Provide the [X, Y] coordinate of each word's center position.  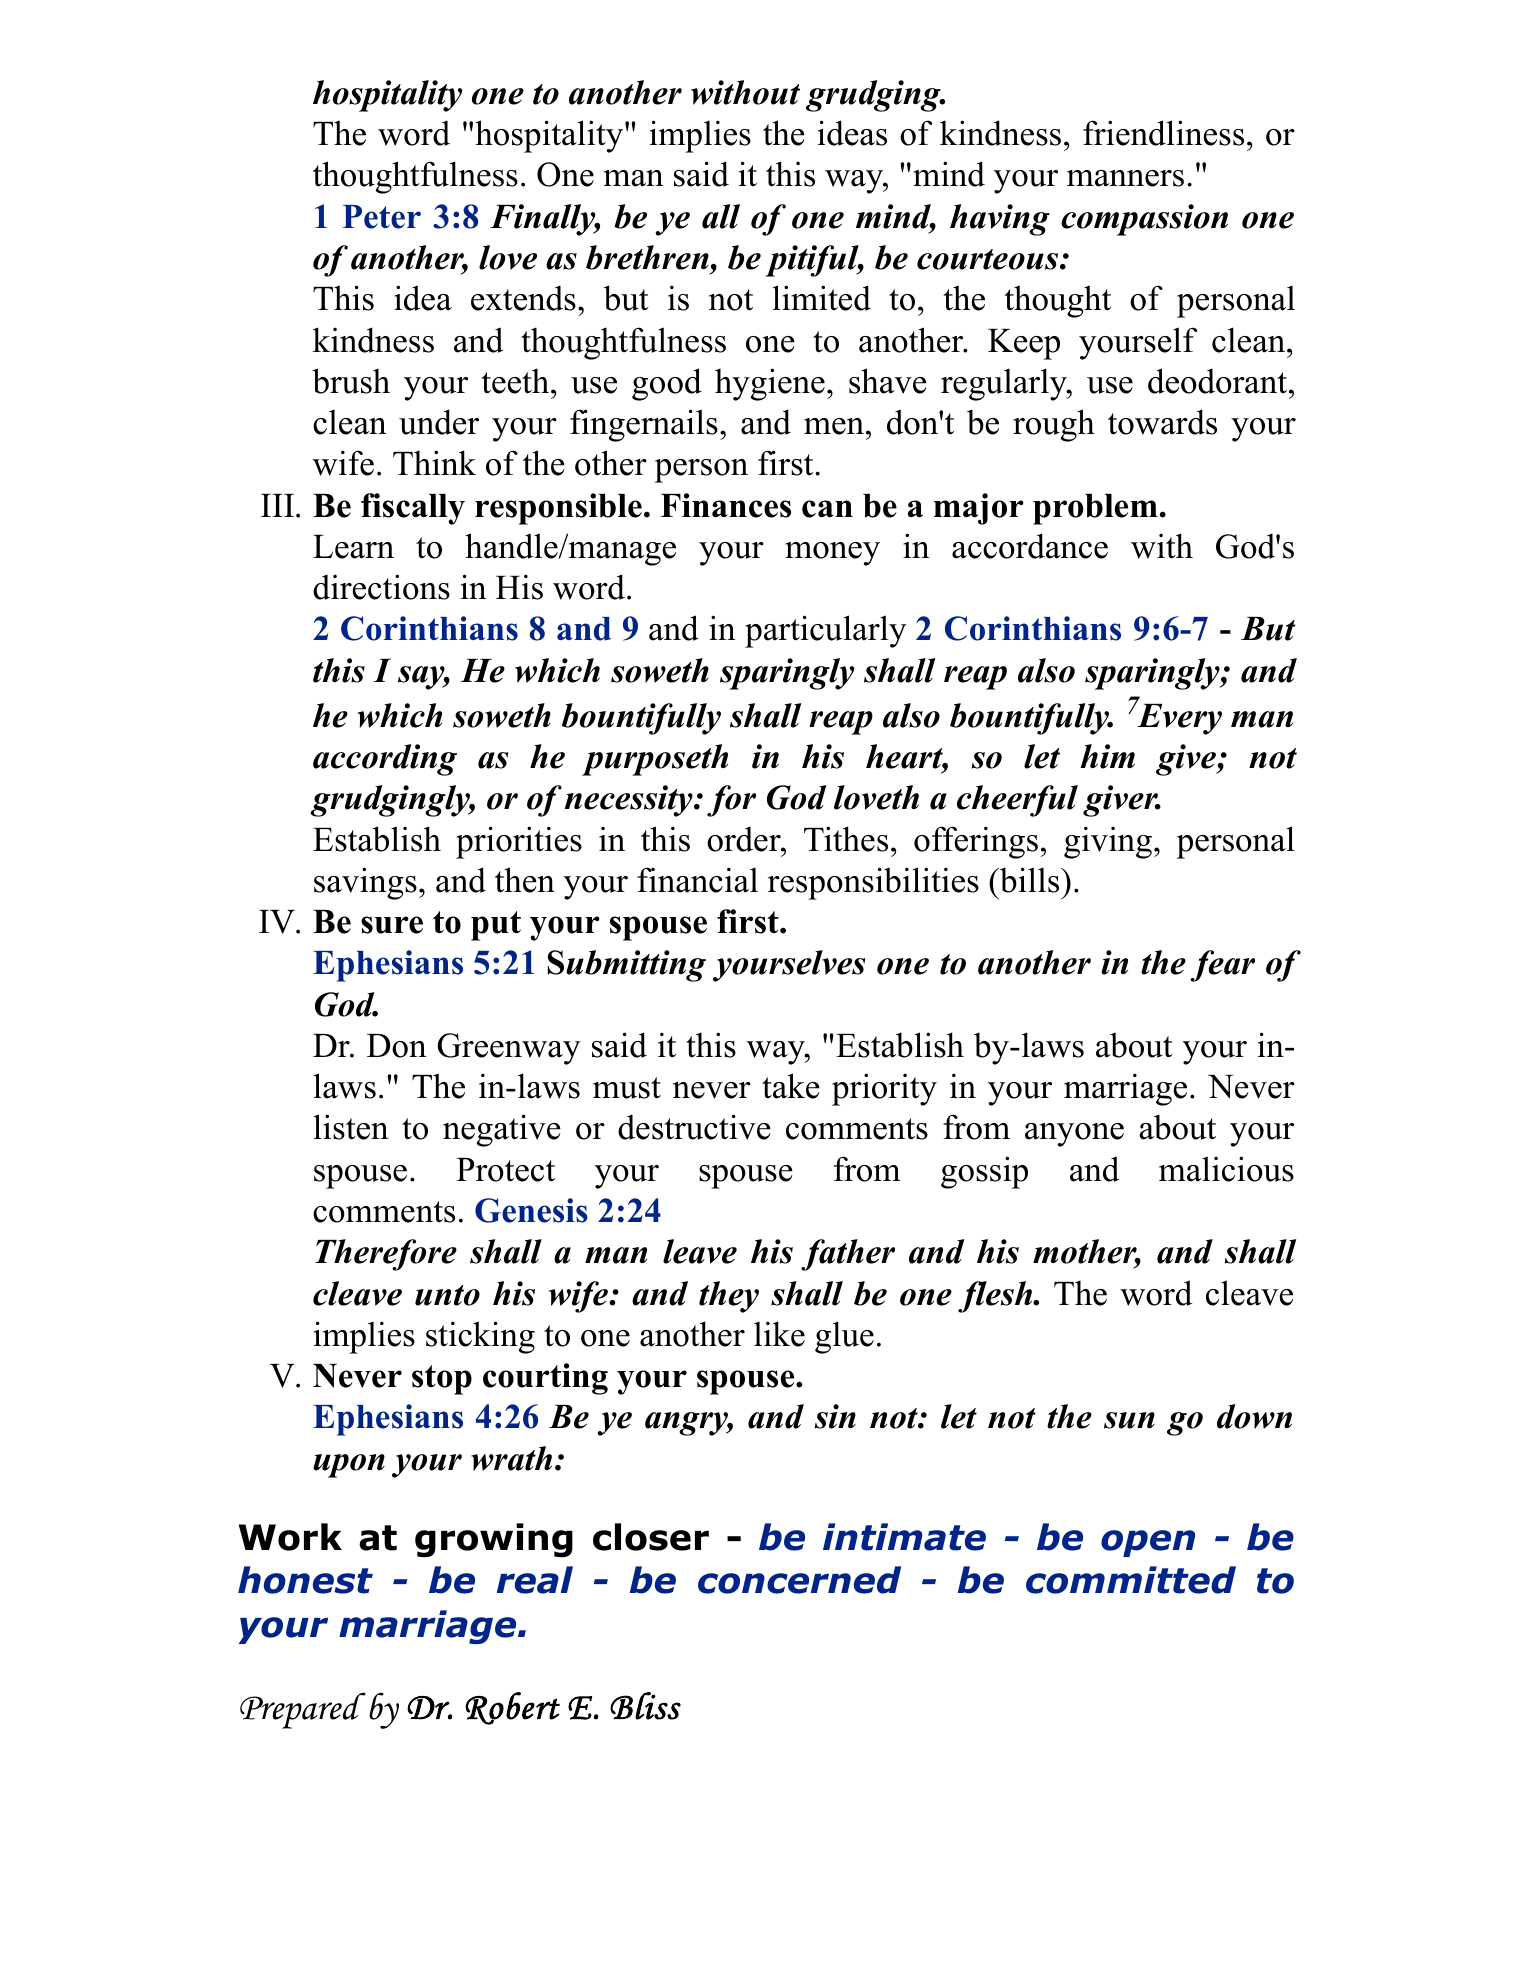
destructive [694, 1127]
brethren [648, 257]
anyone [1074, 1135]
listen [351, 1127]
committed [1131, 1580]
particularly [826, 631]
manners [1125, 178]
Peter [382, 217]
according [385, 760]
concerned [799, 1580]
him [1108, 756]
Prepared [303, 1710]
